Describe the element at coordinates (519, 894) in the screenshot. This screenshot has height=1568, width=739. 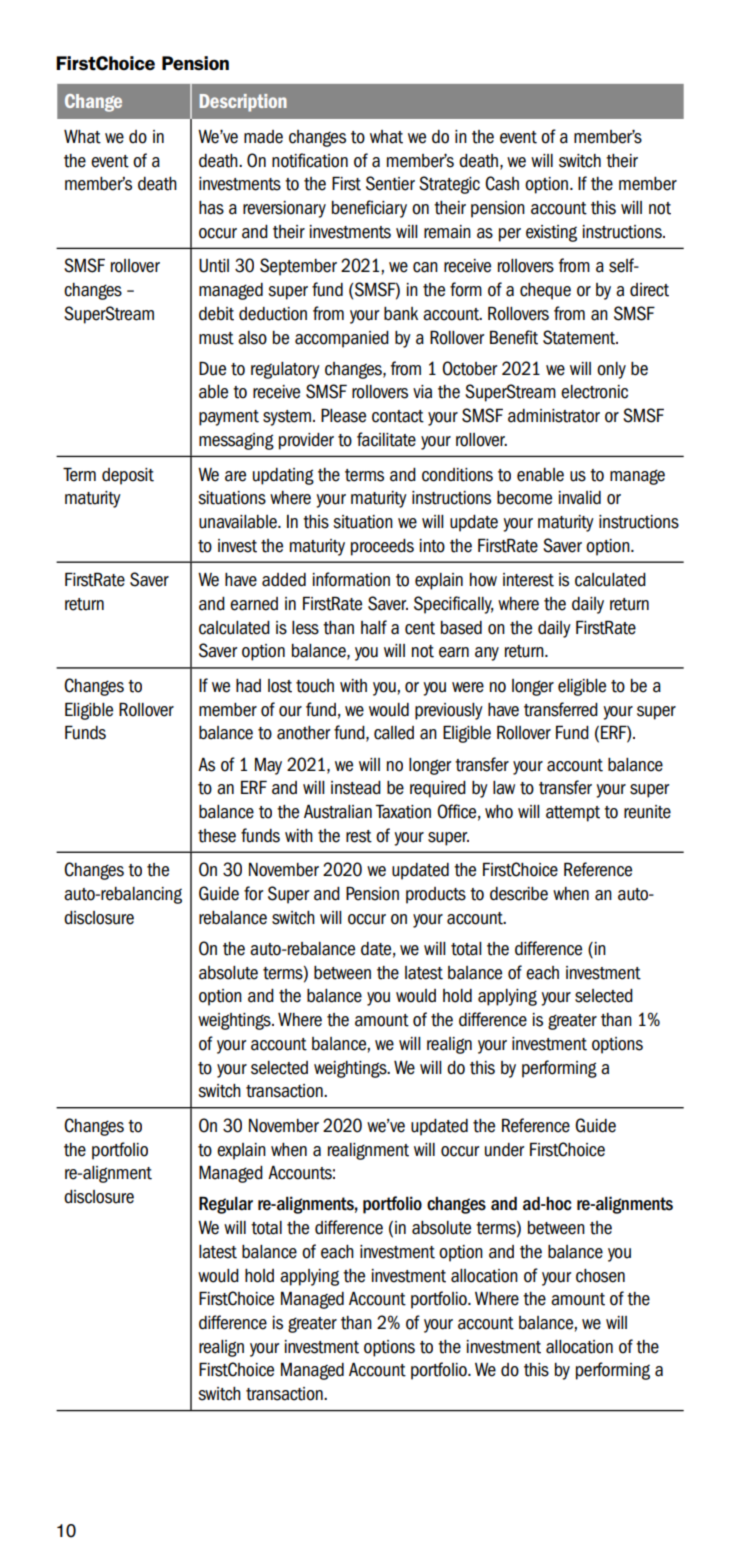
I see `describe` at that location.
